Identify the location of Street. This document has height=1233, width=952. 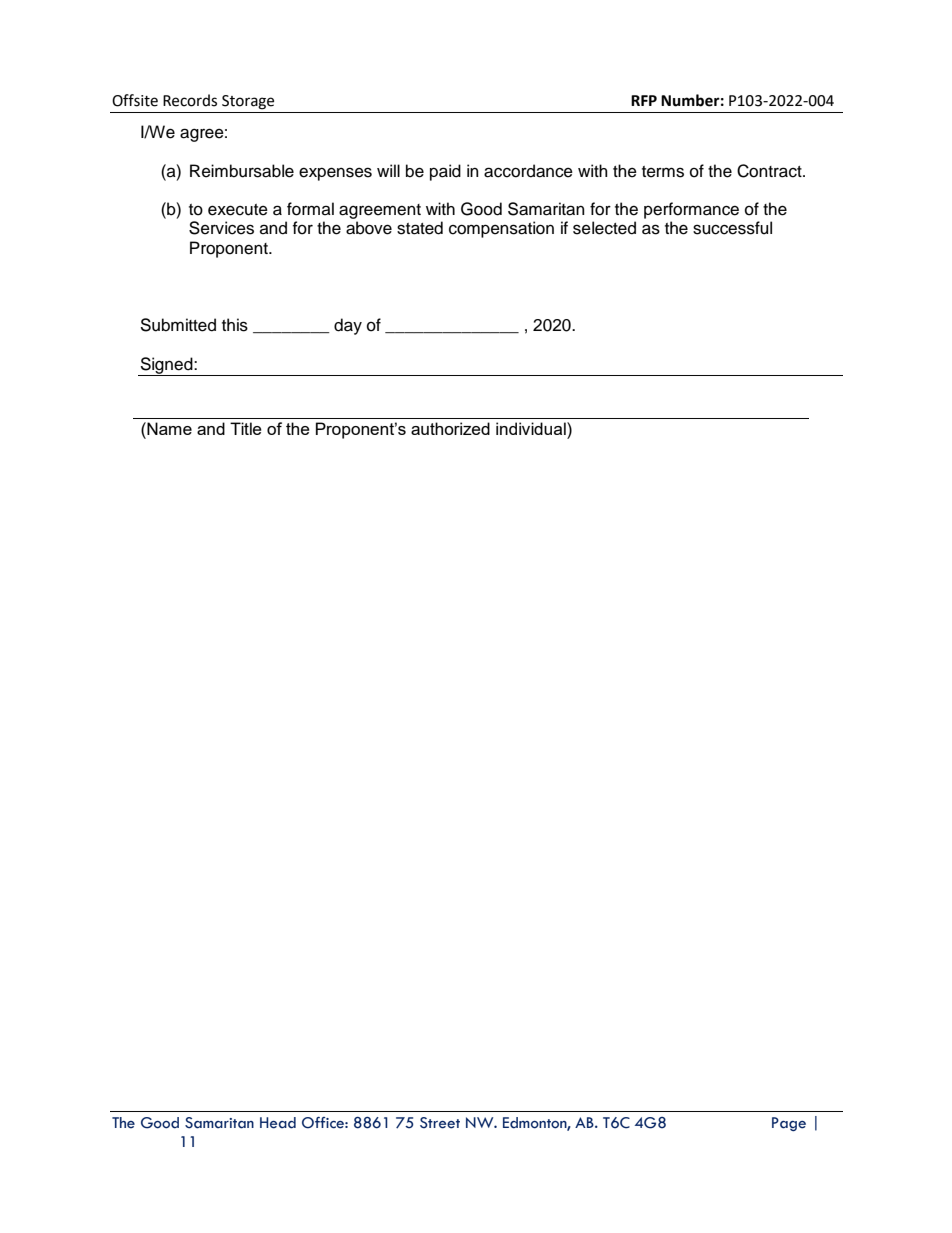
(440, 1123).
